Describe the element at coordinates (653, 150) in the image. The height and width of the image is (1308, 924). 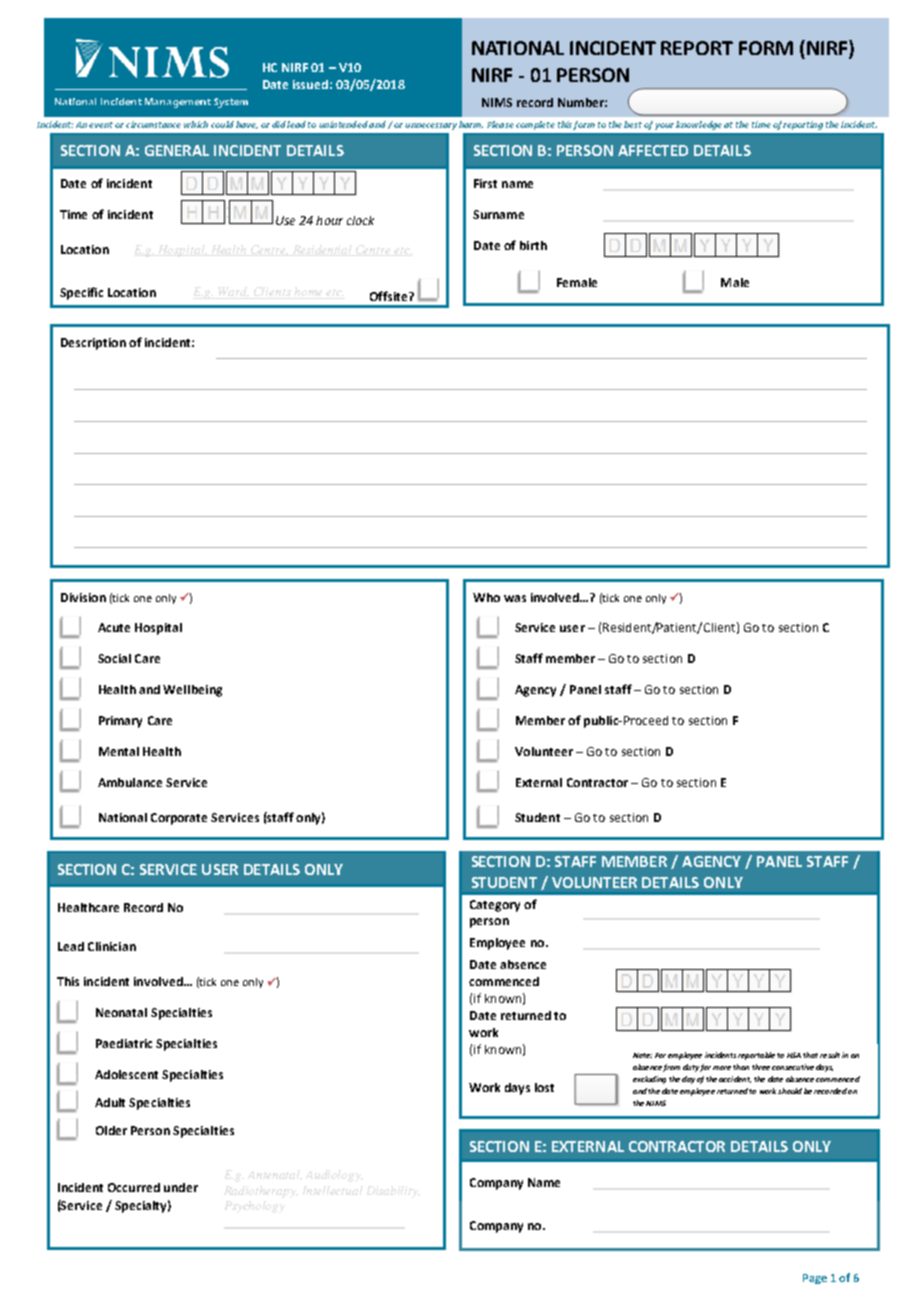
I see `AFFECTED` at that location.
